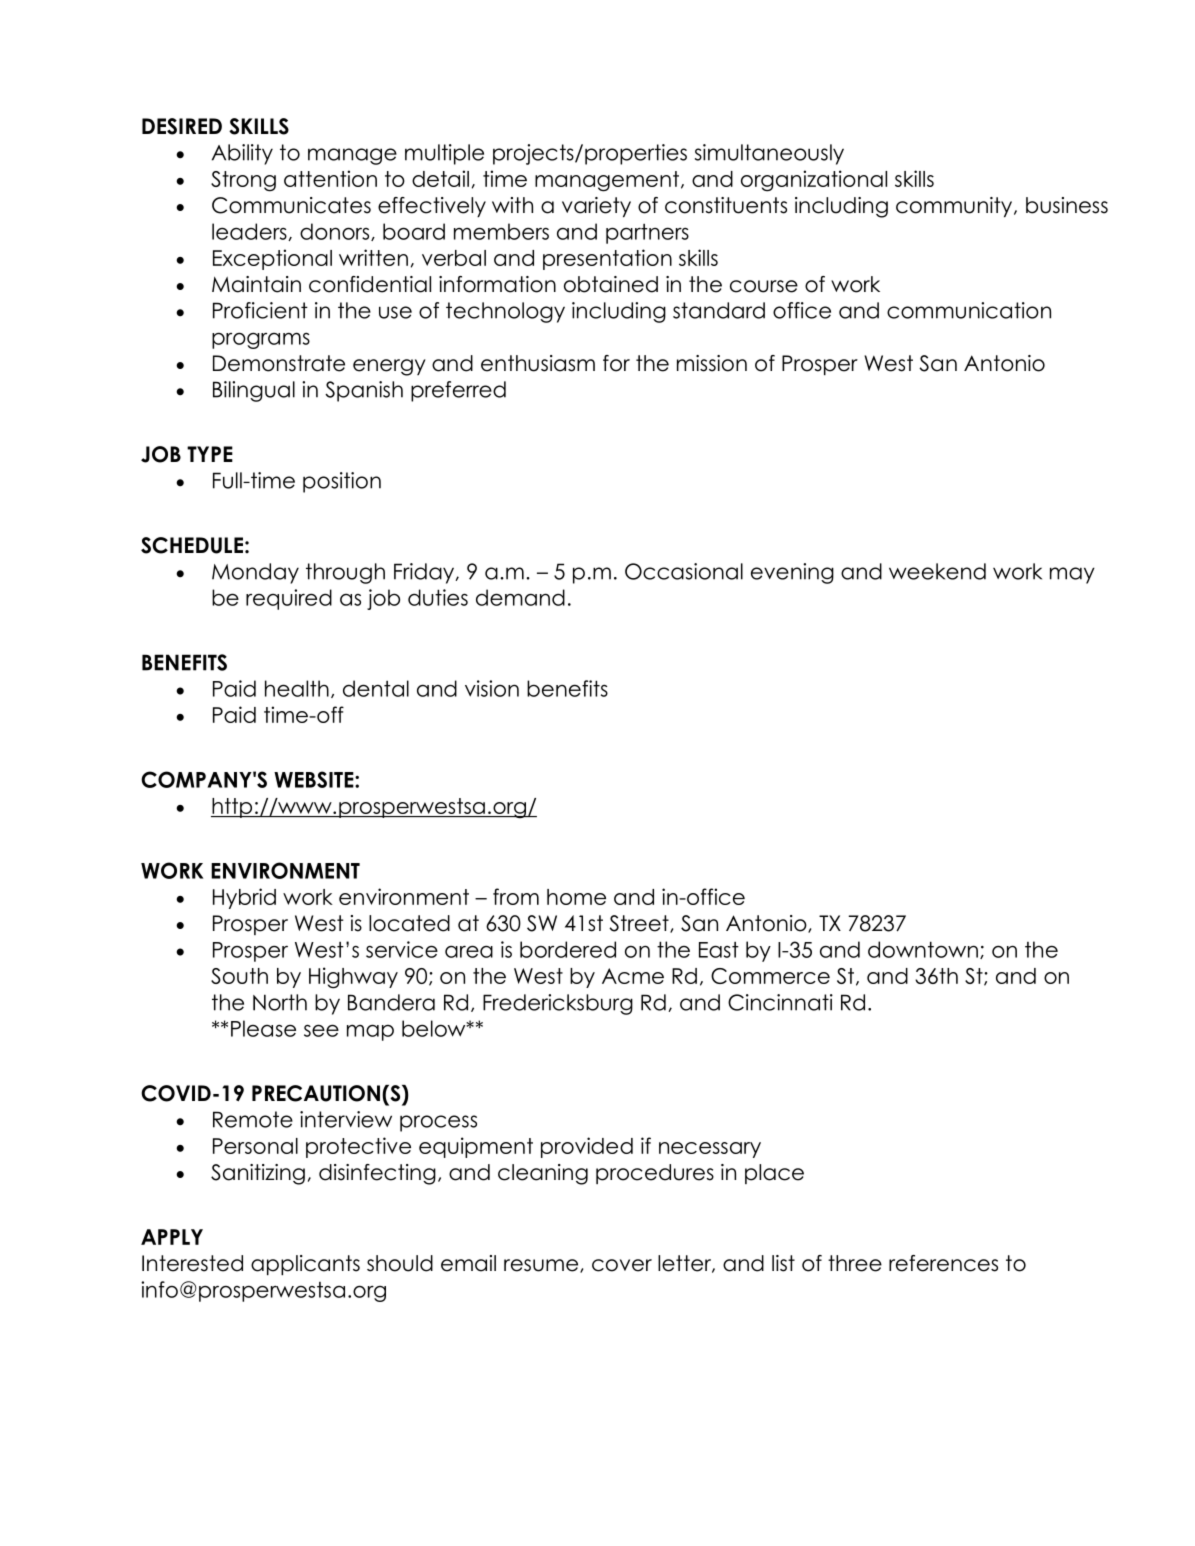  Describe the element at coordinates (684, 571) in the screenshot. I see `Occasional` at that location.
